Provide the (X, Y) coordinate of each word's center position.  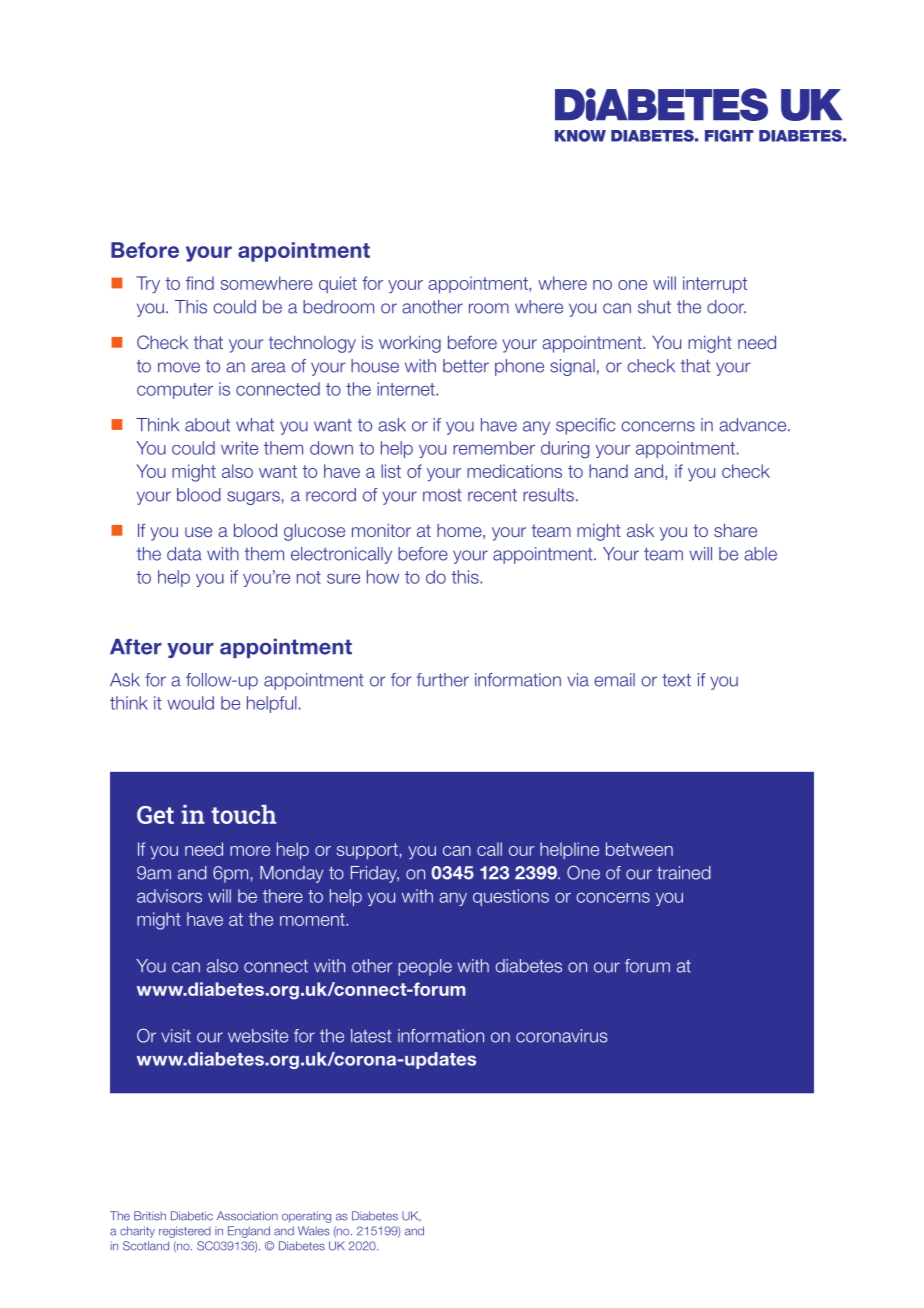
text (676, 680)
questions (511, 897)
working (410, 344)
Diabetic (192, 1216)
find (200, 283)
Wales (314, 1231)
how (383, 577)
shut (654, 307)
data (184, 554)
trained (684, 873)
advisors (169, 896)
